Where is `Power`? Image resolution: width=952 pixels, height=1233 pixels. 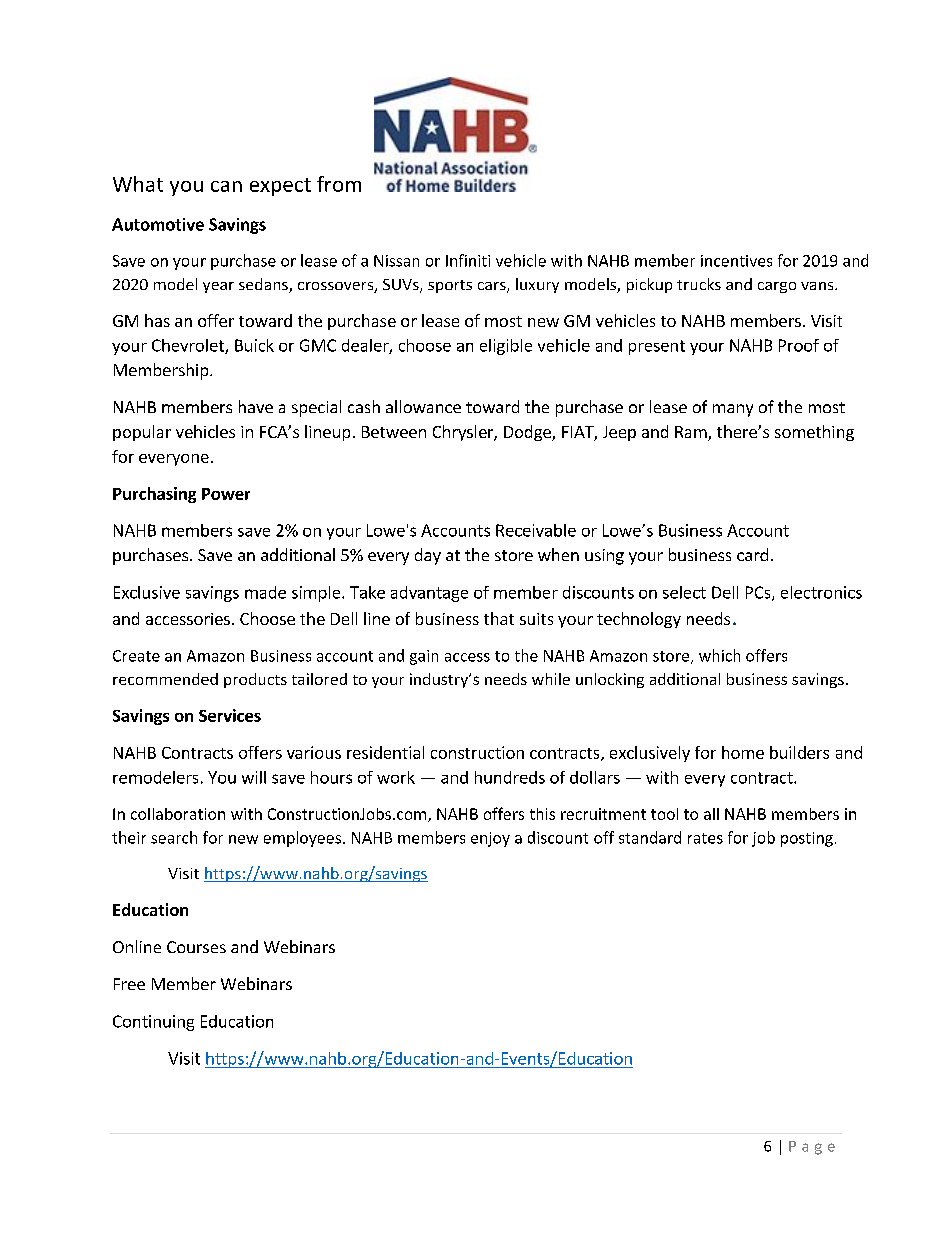
Power is located at coordinates (226, 494).
